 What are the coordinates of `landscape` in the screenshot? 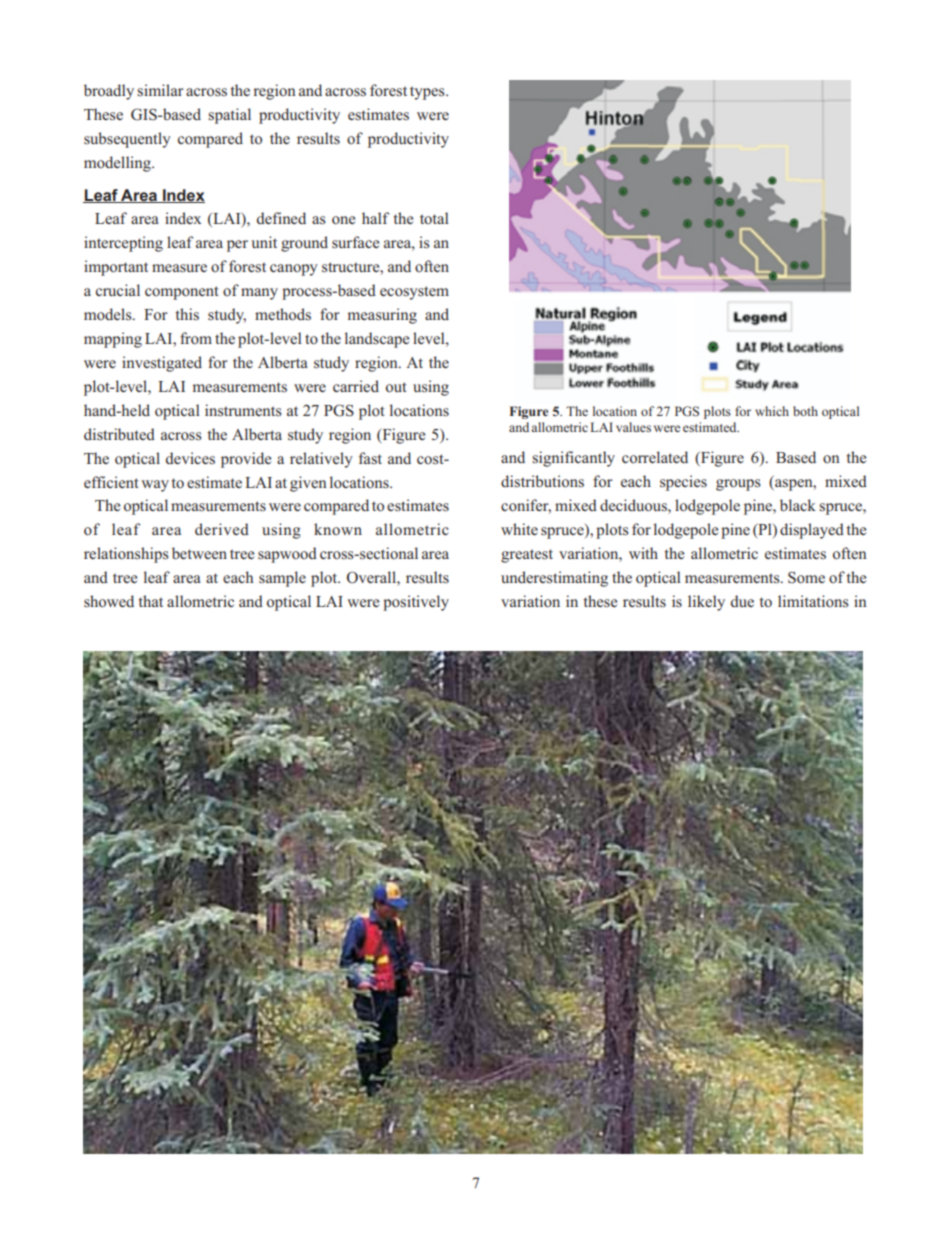 It's located at (377, 340).
